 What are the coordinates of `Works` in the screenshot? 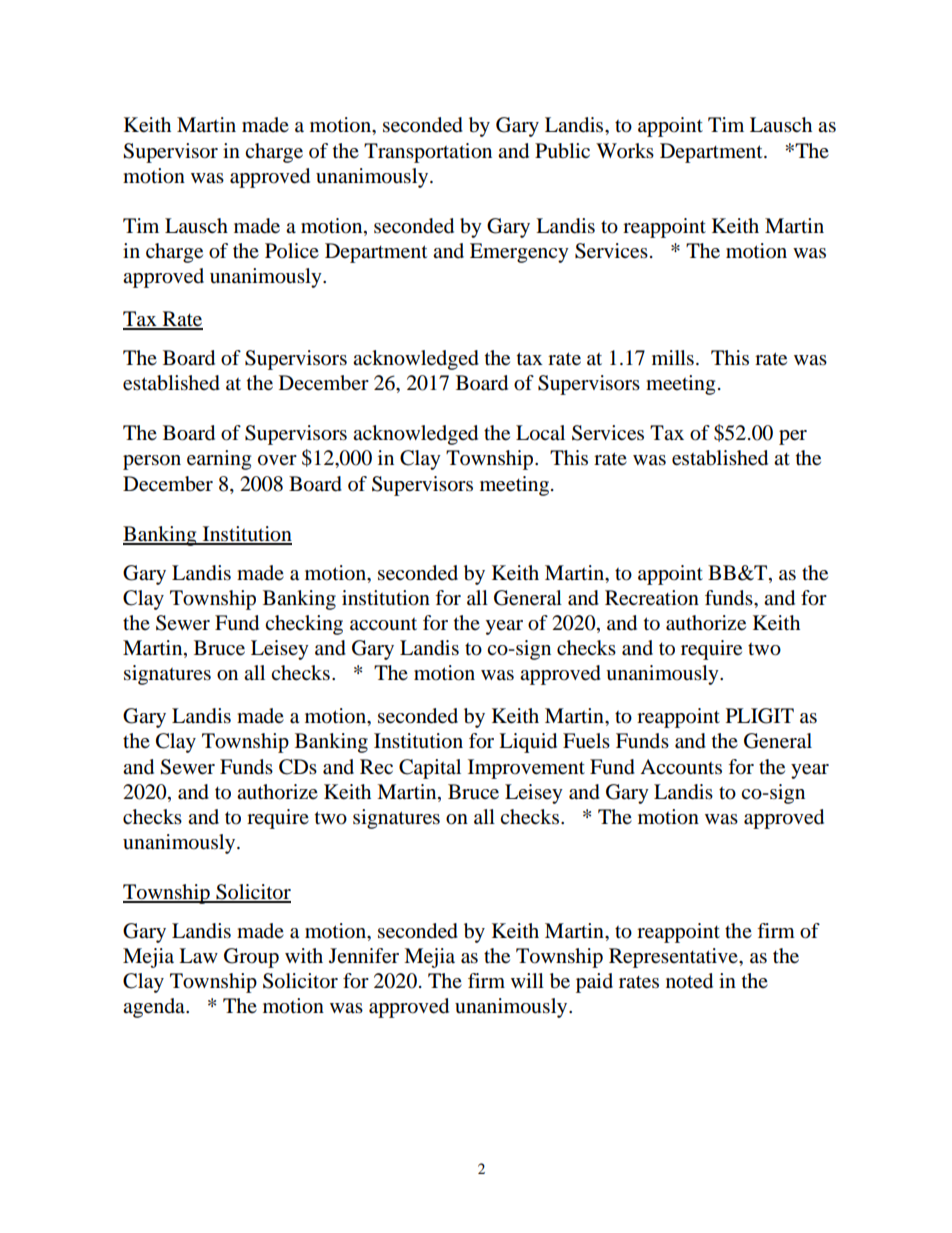 It's located at (625, 151).
